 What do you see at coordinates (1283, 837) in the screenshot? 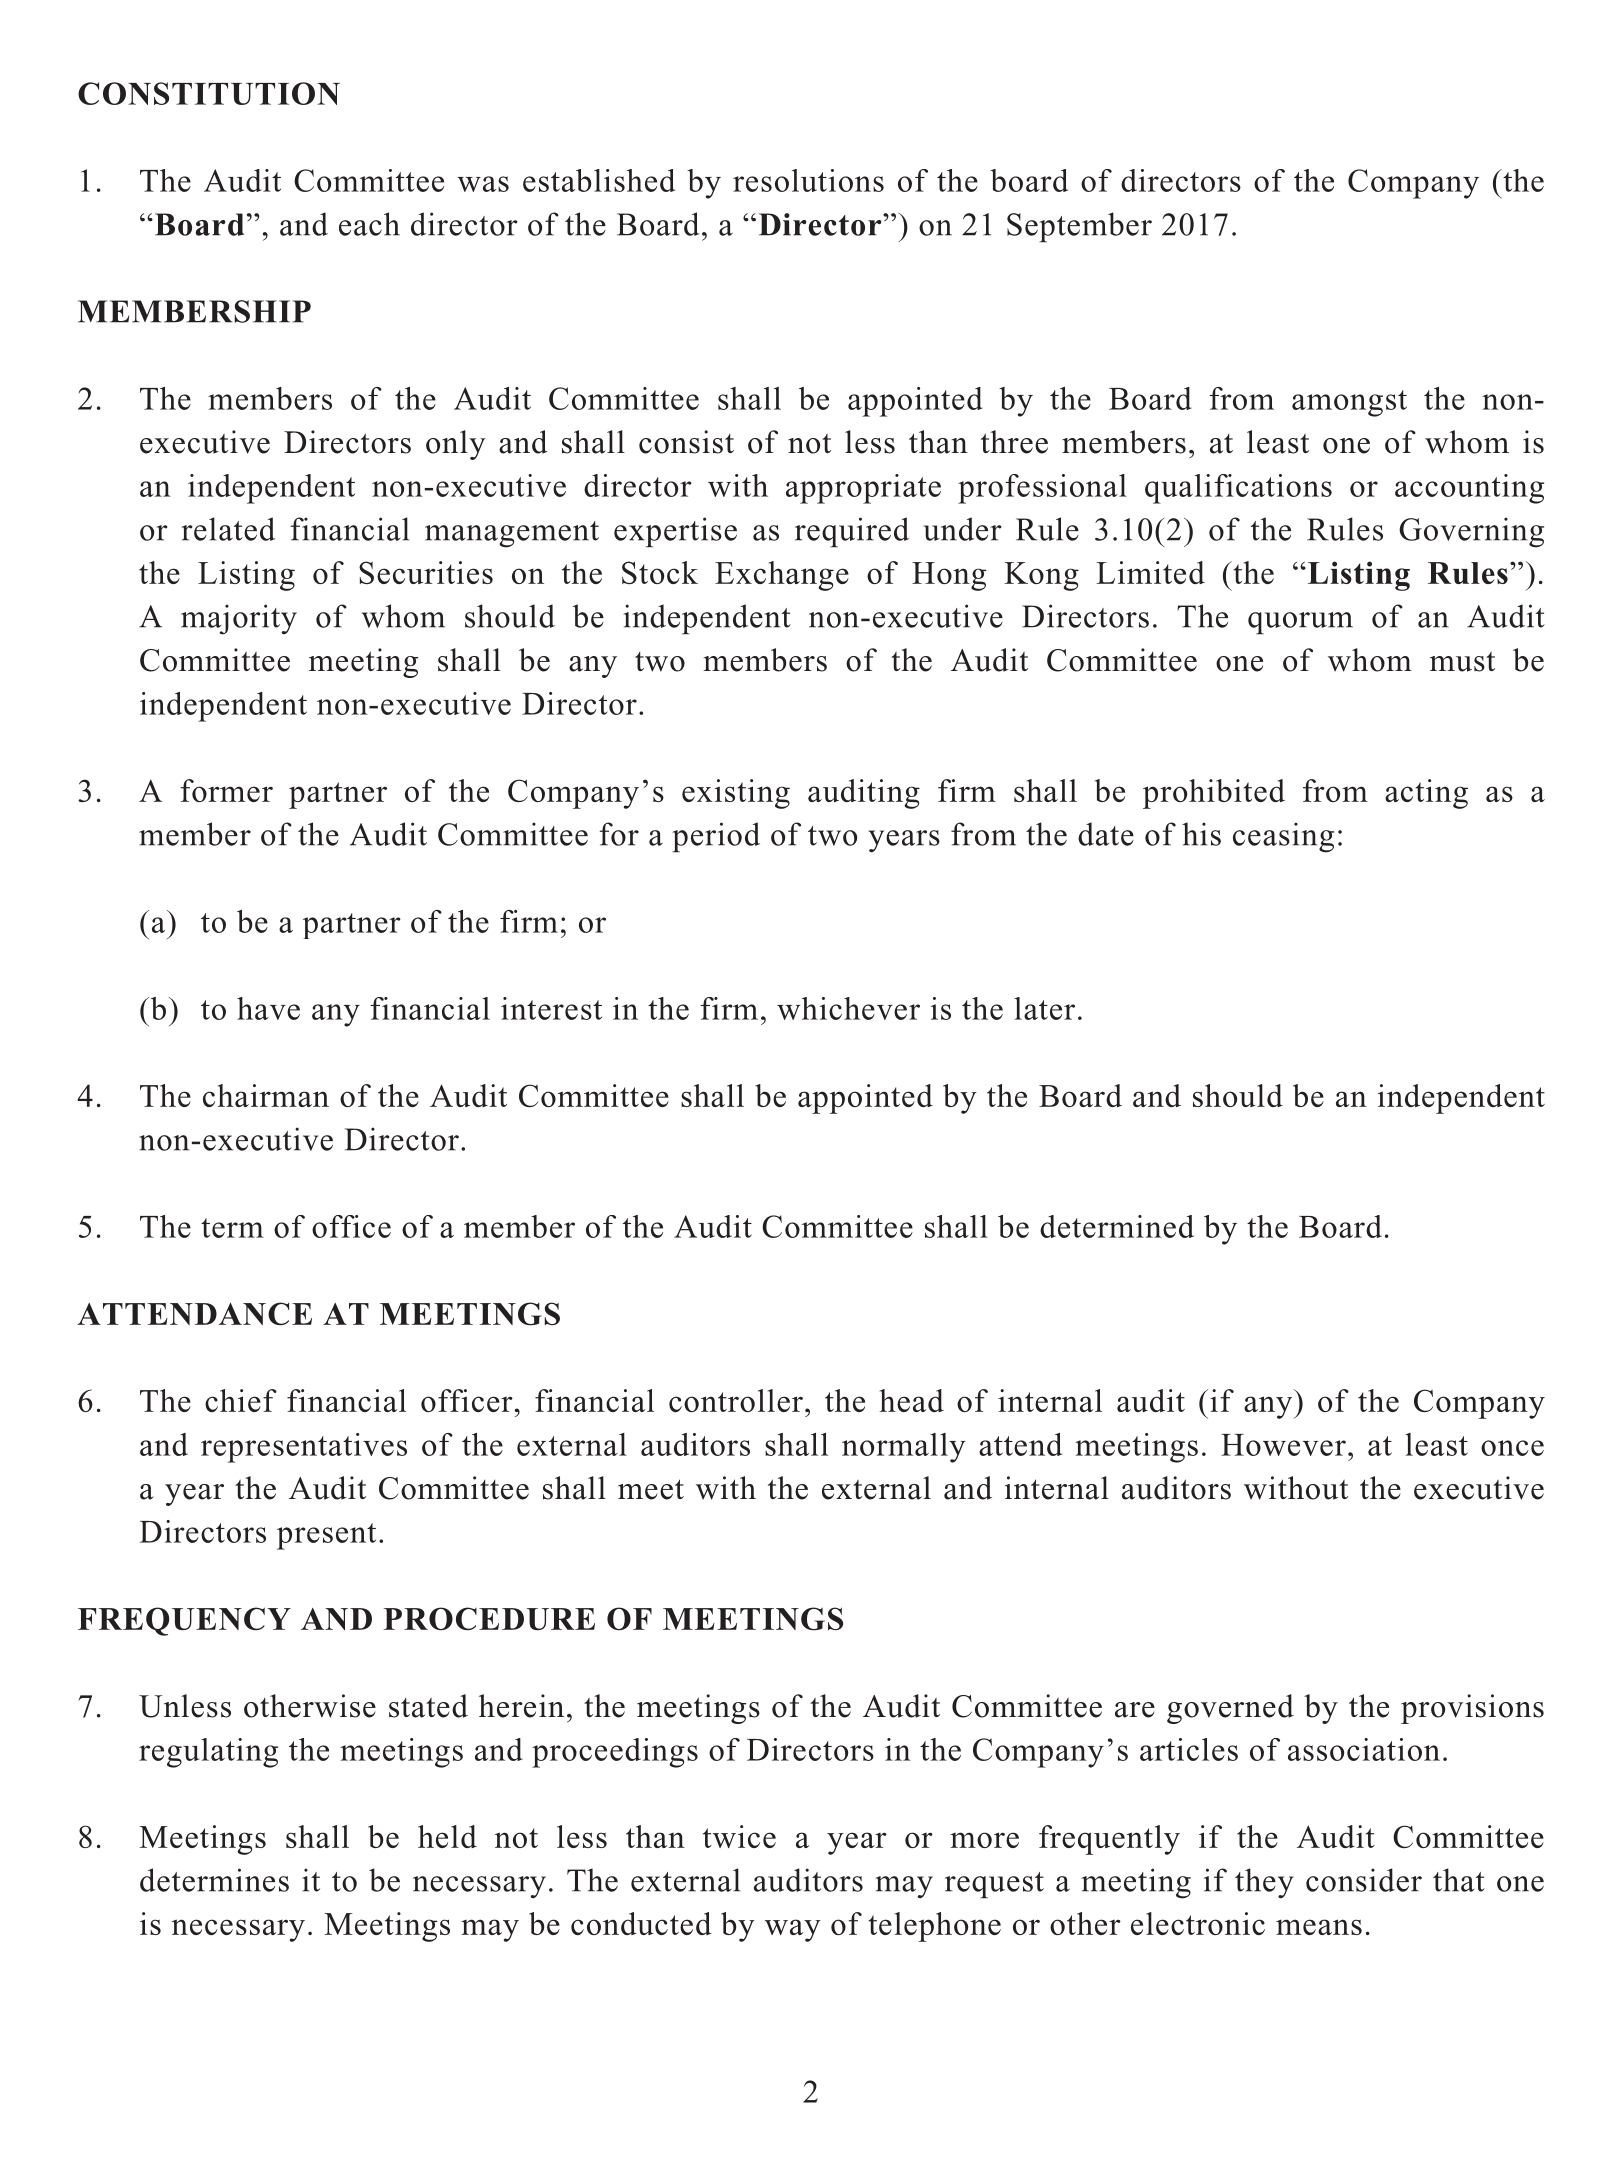
I see `ceasing` at bounding box center [1283, 837].
